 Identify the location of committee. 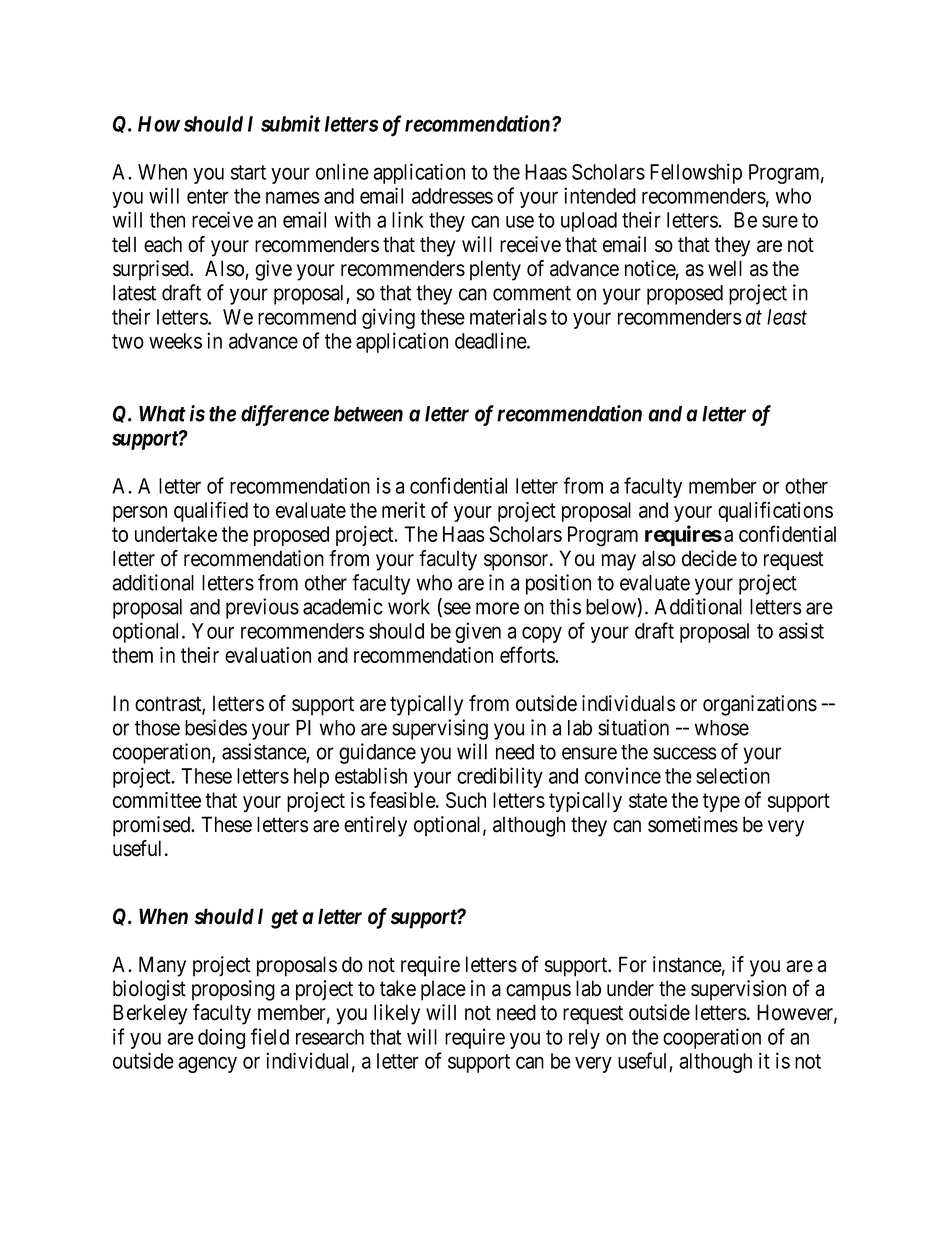
(157, 800).
